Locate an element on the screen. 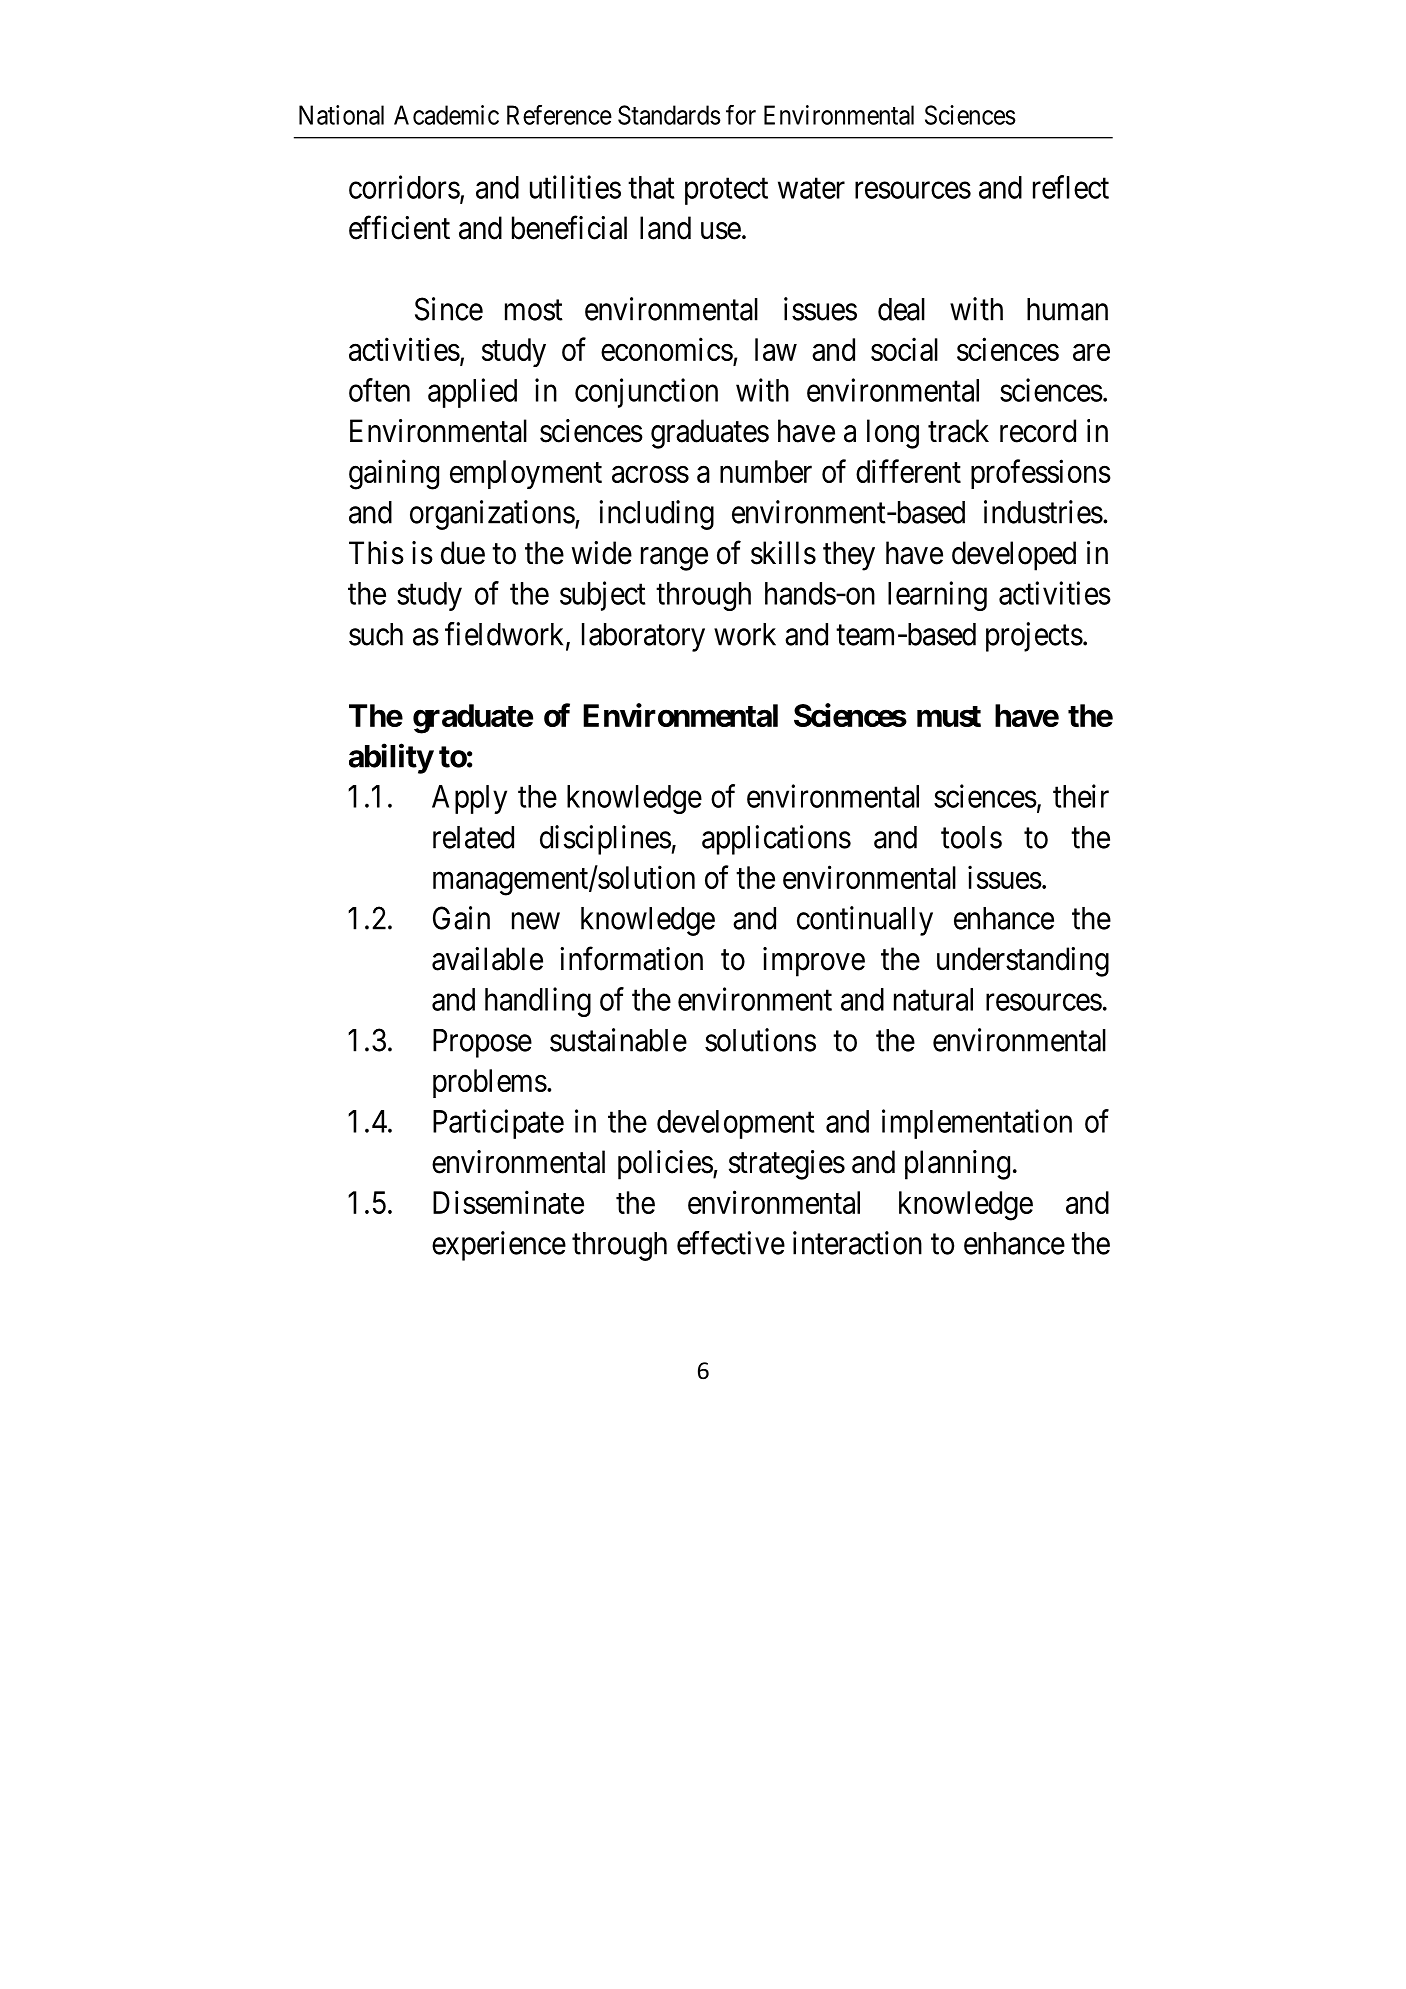 The height and width of the screenshot is (1989, 1406). protect is located at coordinates (726, 191).
